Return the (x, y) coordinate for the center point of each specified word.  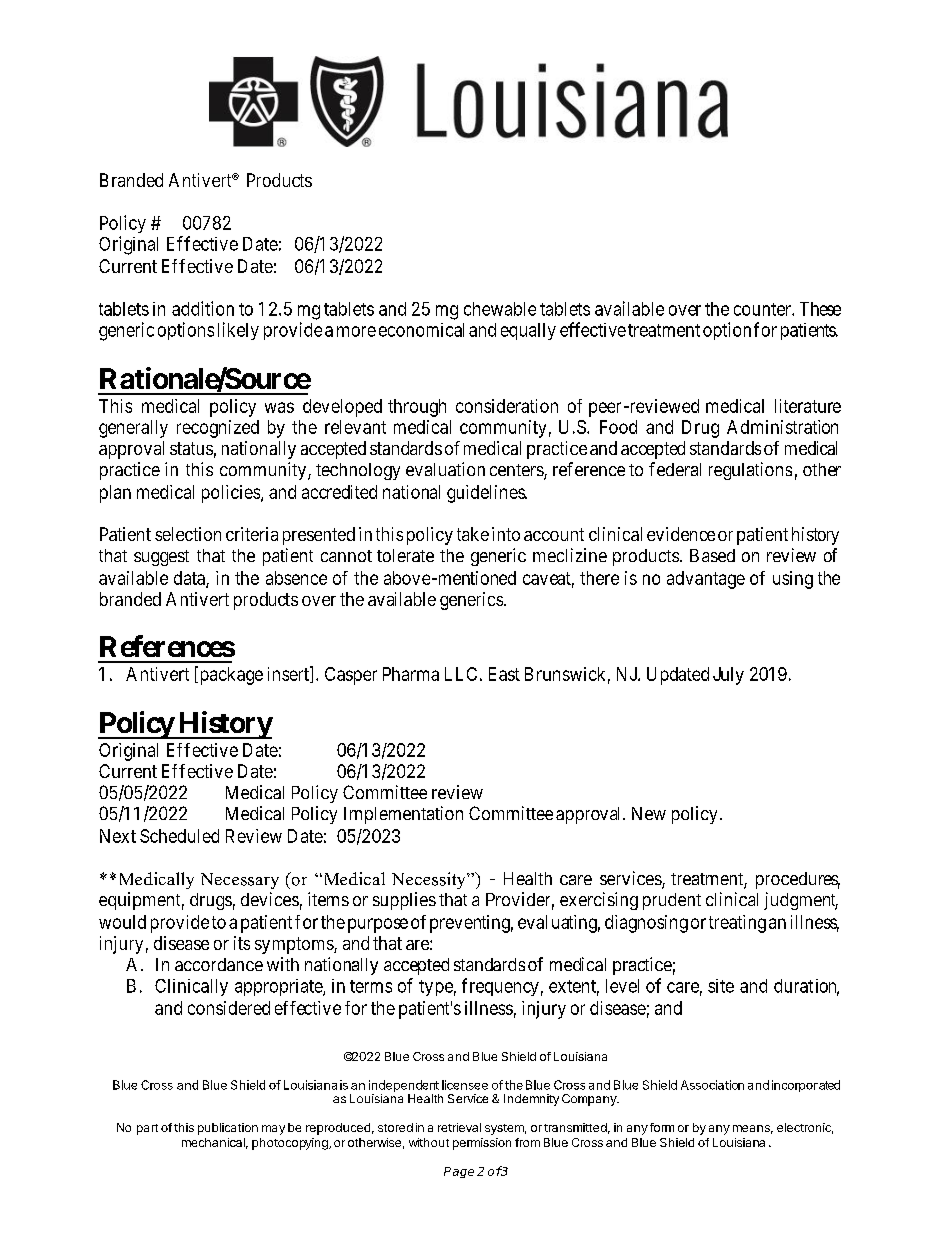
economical (421, 330)
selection (188, 534)
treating (737, 924)
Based (712, 555)
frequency (500, 987)
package (230, 675)
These (820, 309)
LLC (461, 674)
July (728, 676)
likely (238, 331)
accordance (219, 964)
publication (228, 1129)
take (473, 534)
